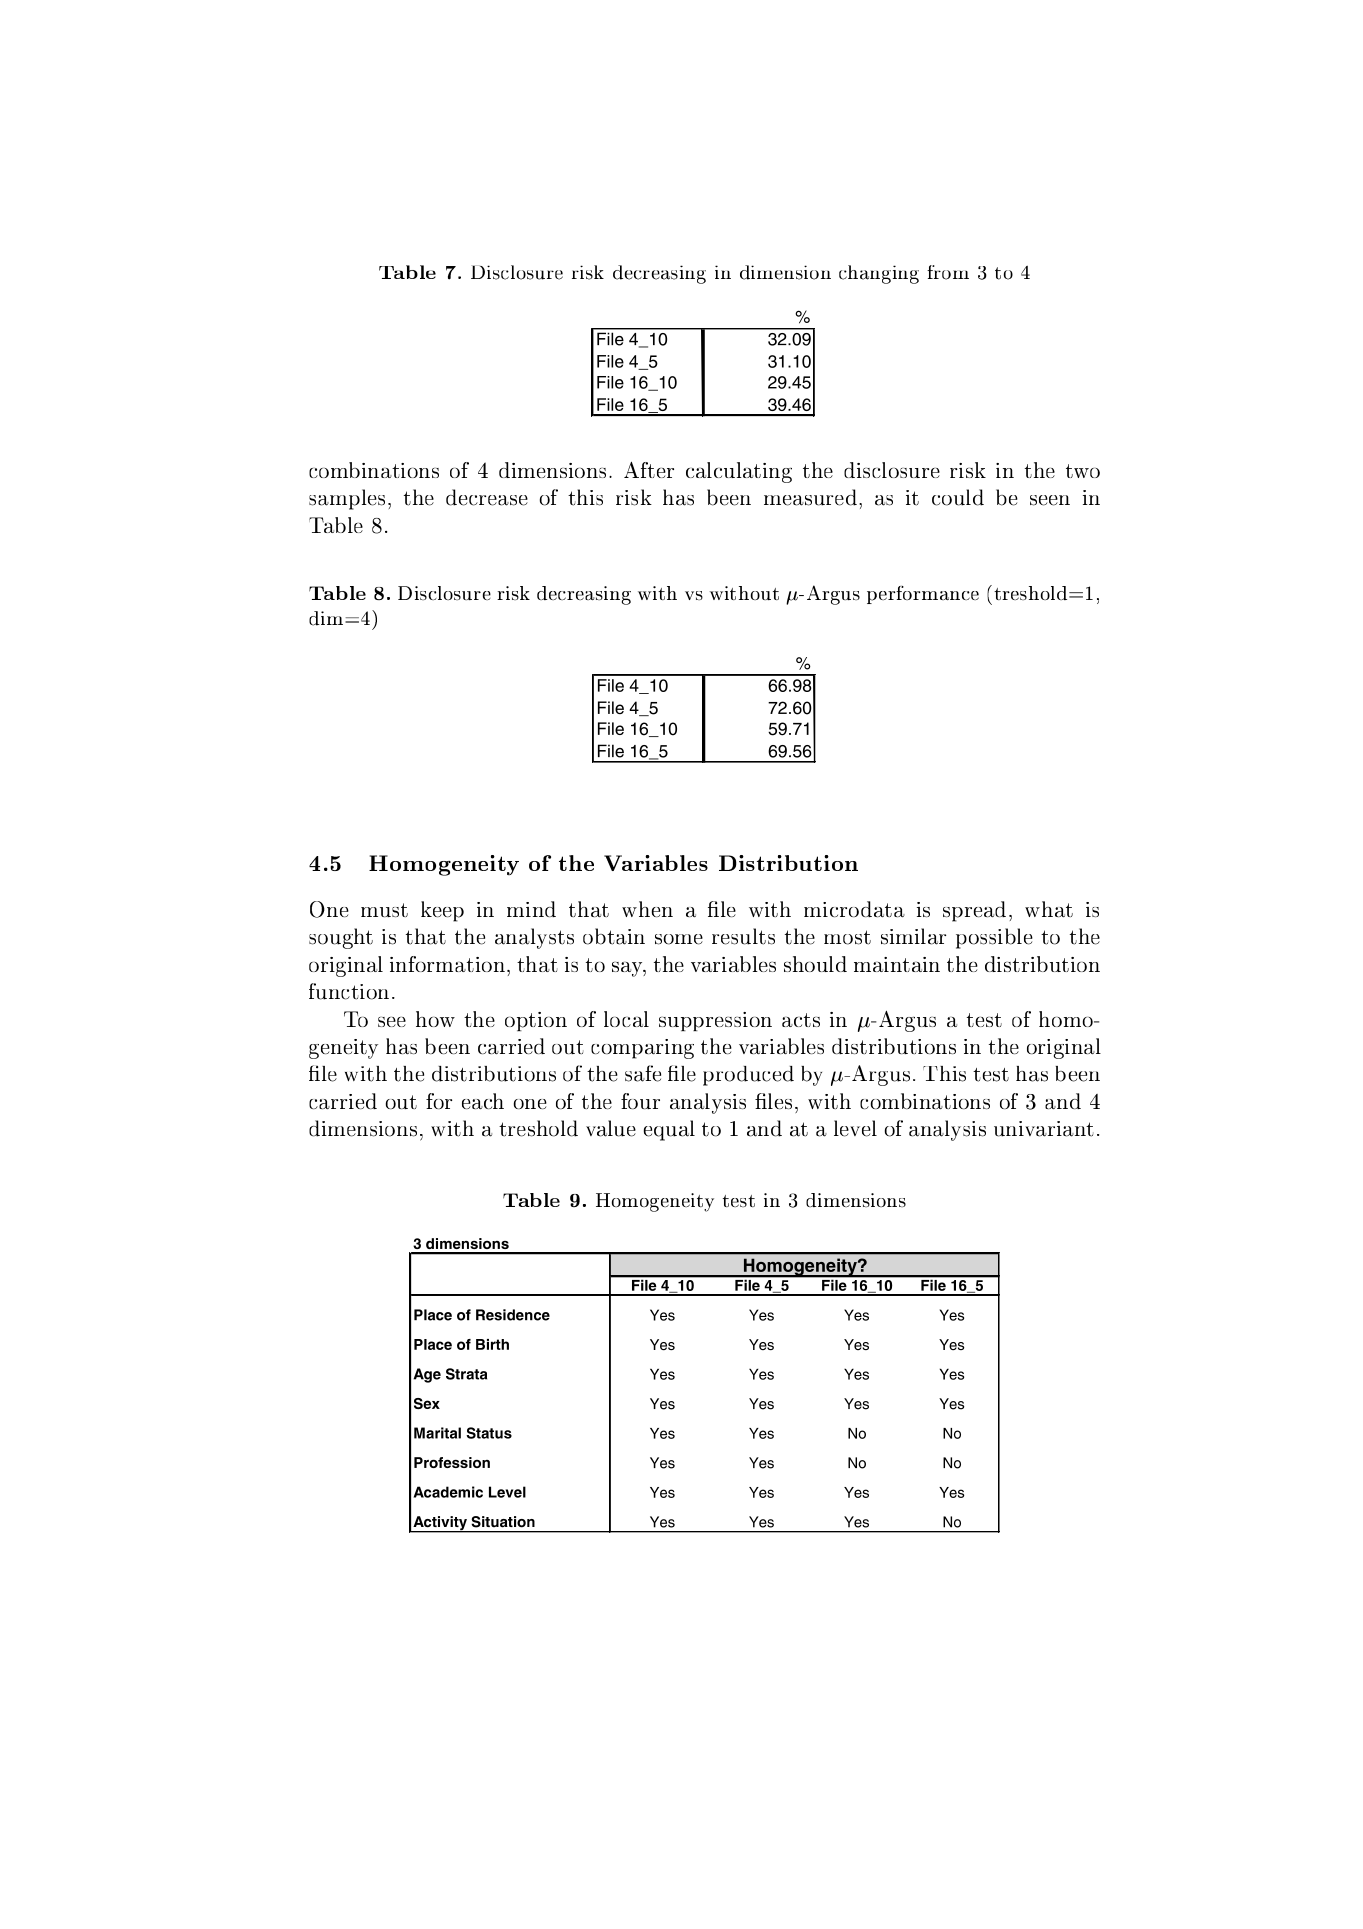  What do you see at coordinates (669, 1130) in the image?
I see `equal` at bounding box center [669, 1130].
